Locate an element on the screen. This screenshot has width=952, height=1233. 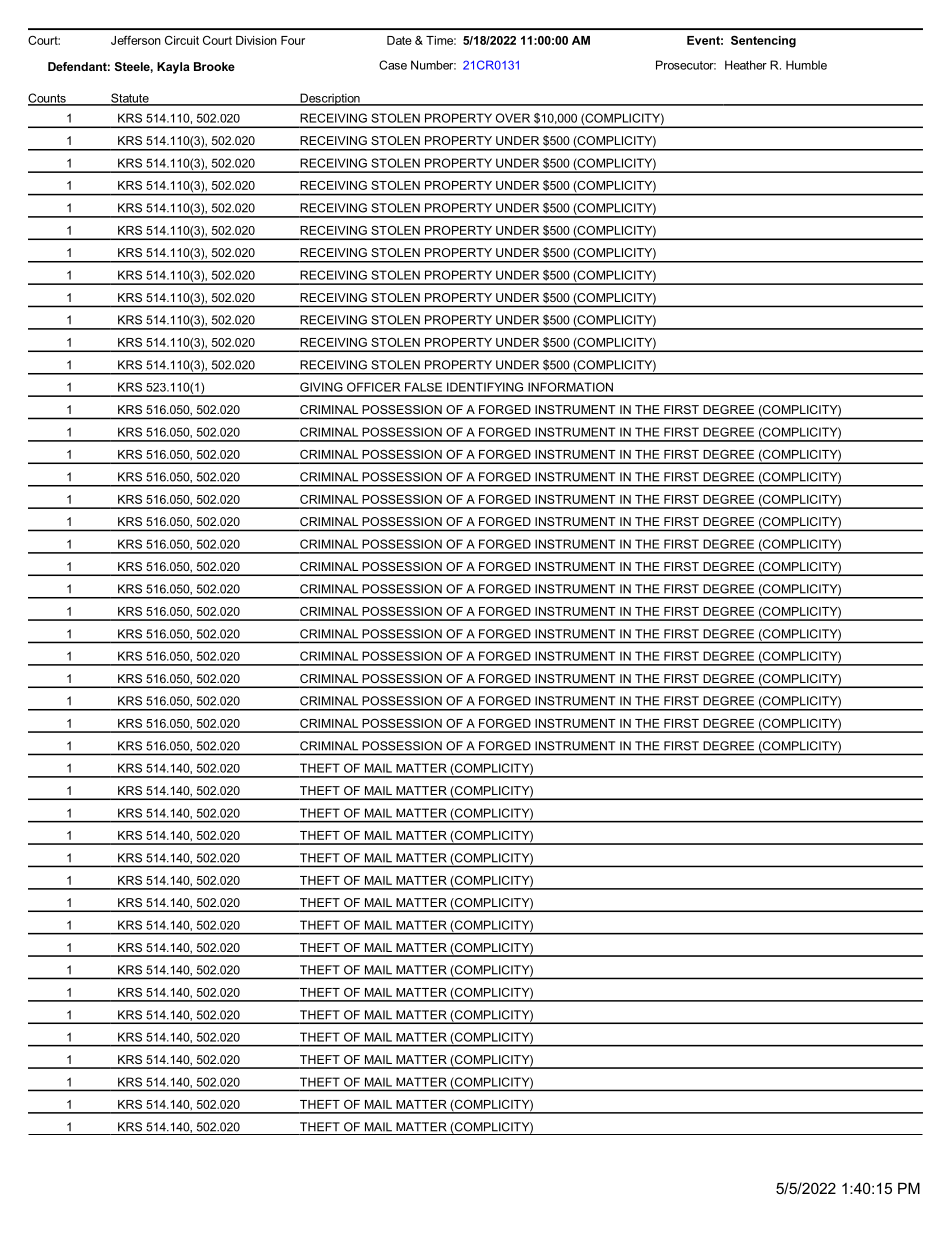
IDENTIFYING is located at coordinates (485, 387).
